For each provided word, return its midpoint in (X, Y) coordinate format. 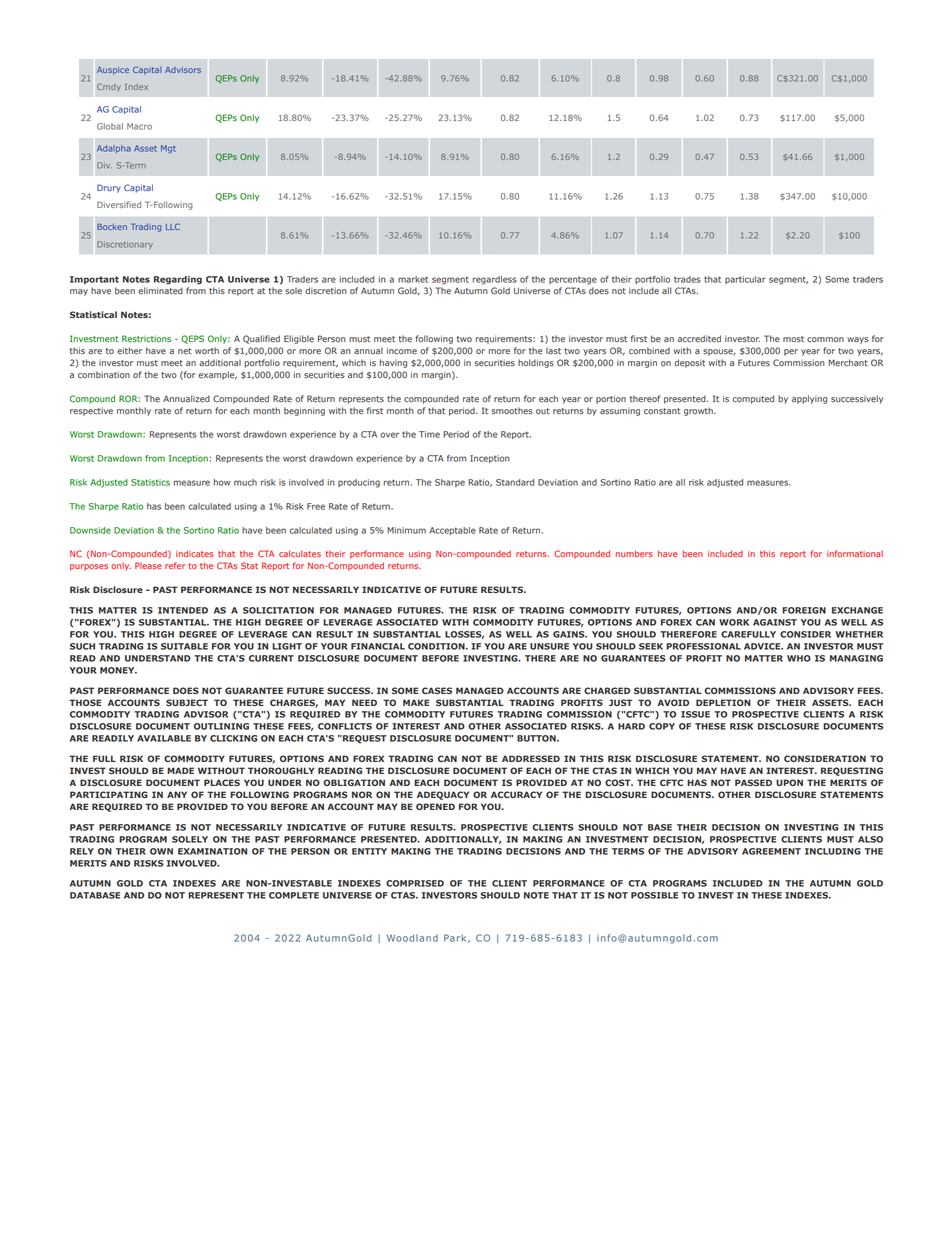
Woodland (412, 938)
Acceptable (452, 531)
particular (745, 280)
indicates (194, 553)
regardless (495, 280)
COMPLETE (294, 895)
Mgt (168, 149)
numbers (634, 553)
